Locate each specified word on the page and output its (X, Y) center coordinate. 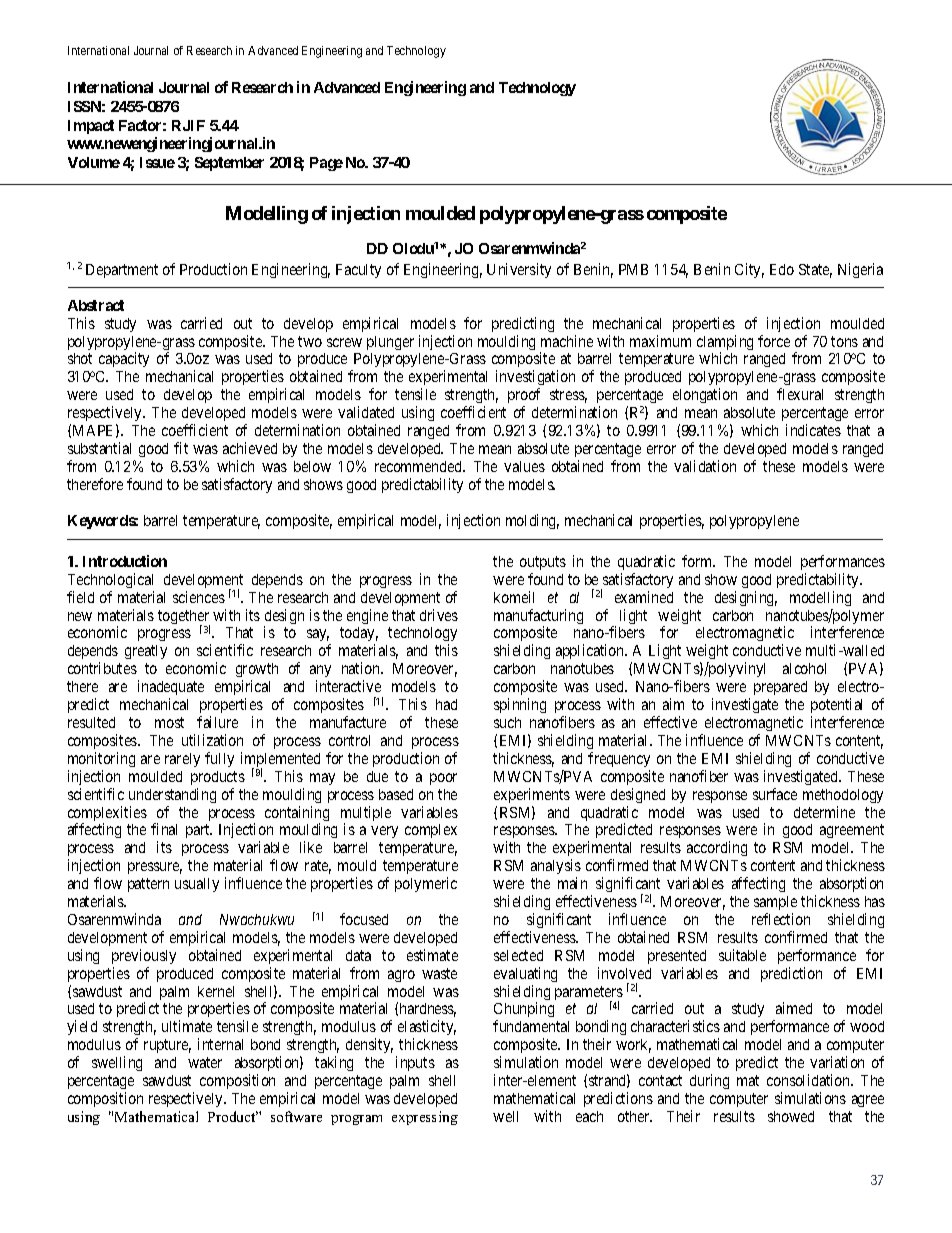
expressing (425, 1118)
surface (775, 794)
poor (443, 779)
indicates (813, 430)
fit (181, 448)
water (205, 1062)
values (524, 466)
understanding (172, 795)
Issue (157, 162)
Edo (782, 269)
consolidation (810, 1080)
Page (326, 164)
